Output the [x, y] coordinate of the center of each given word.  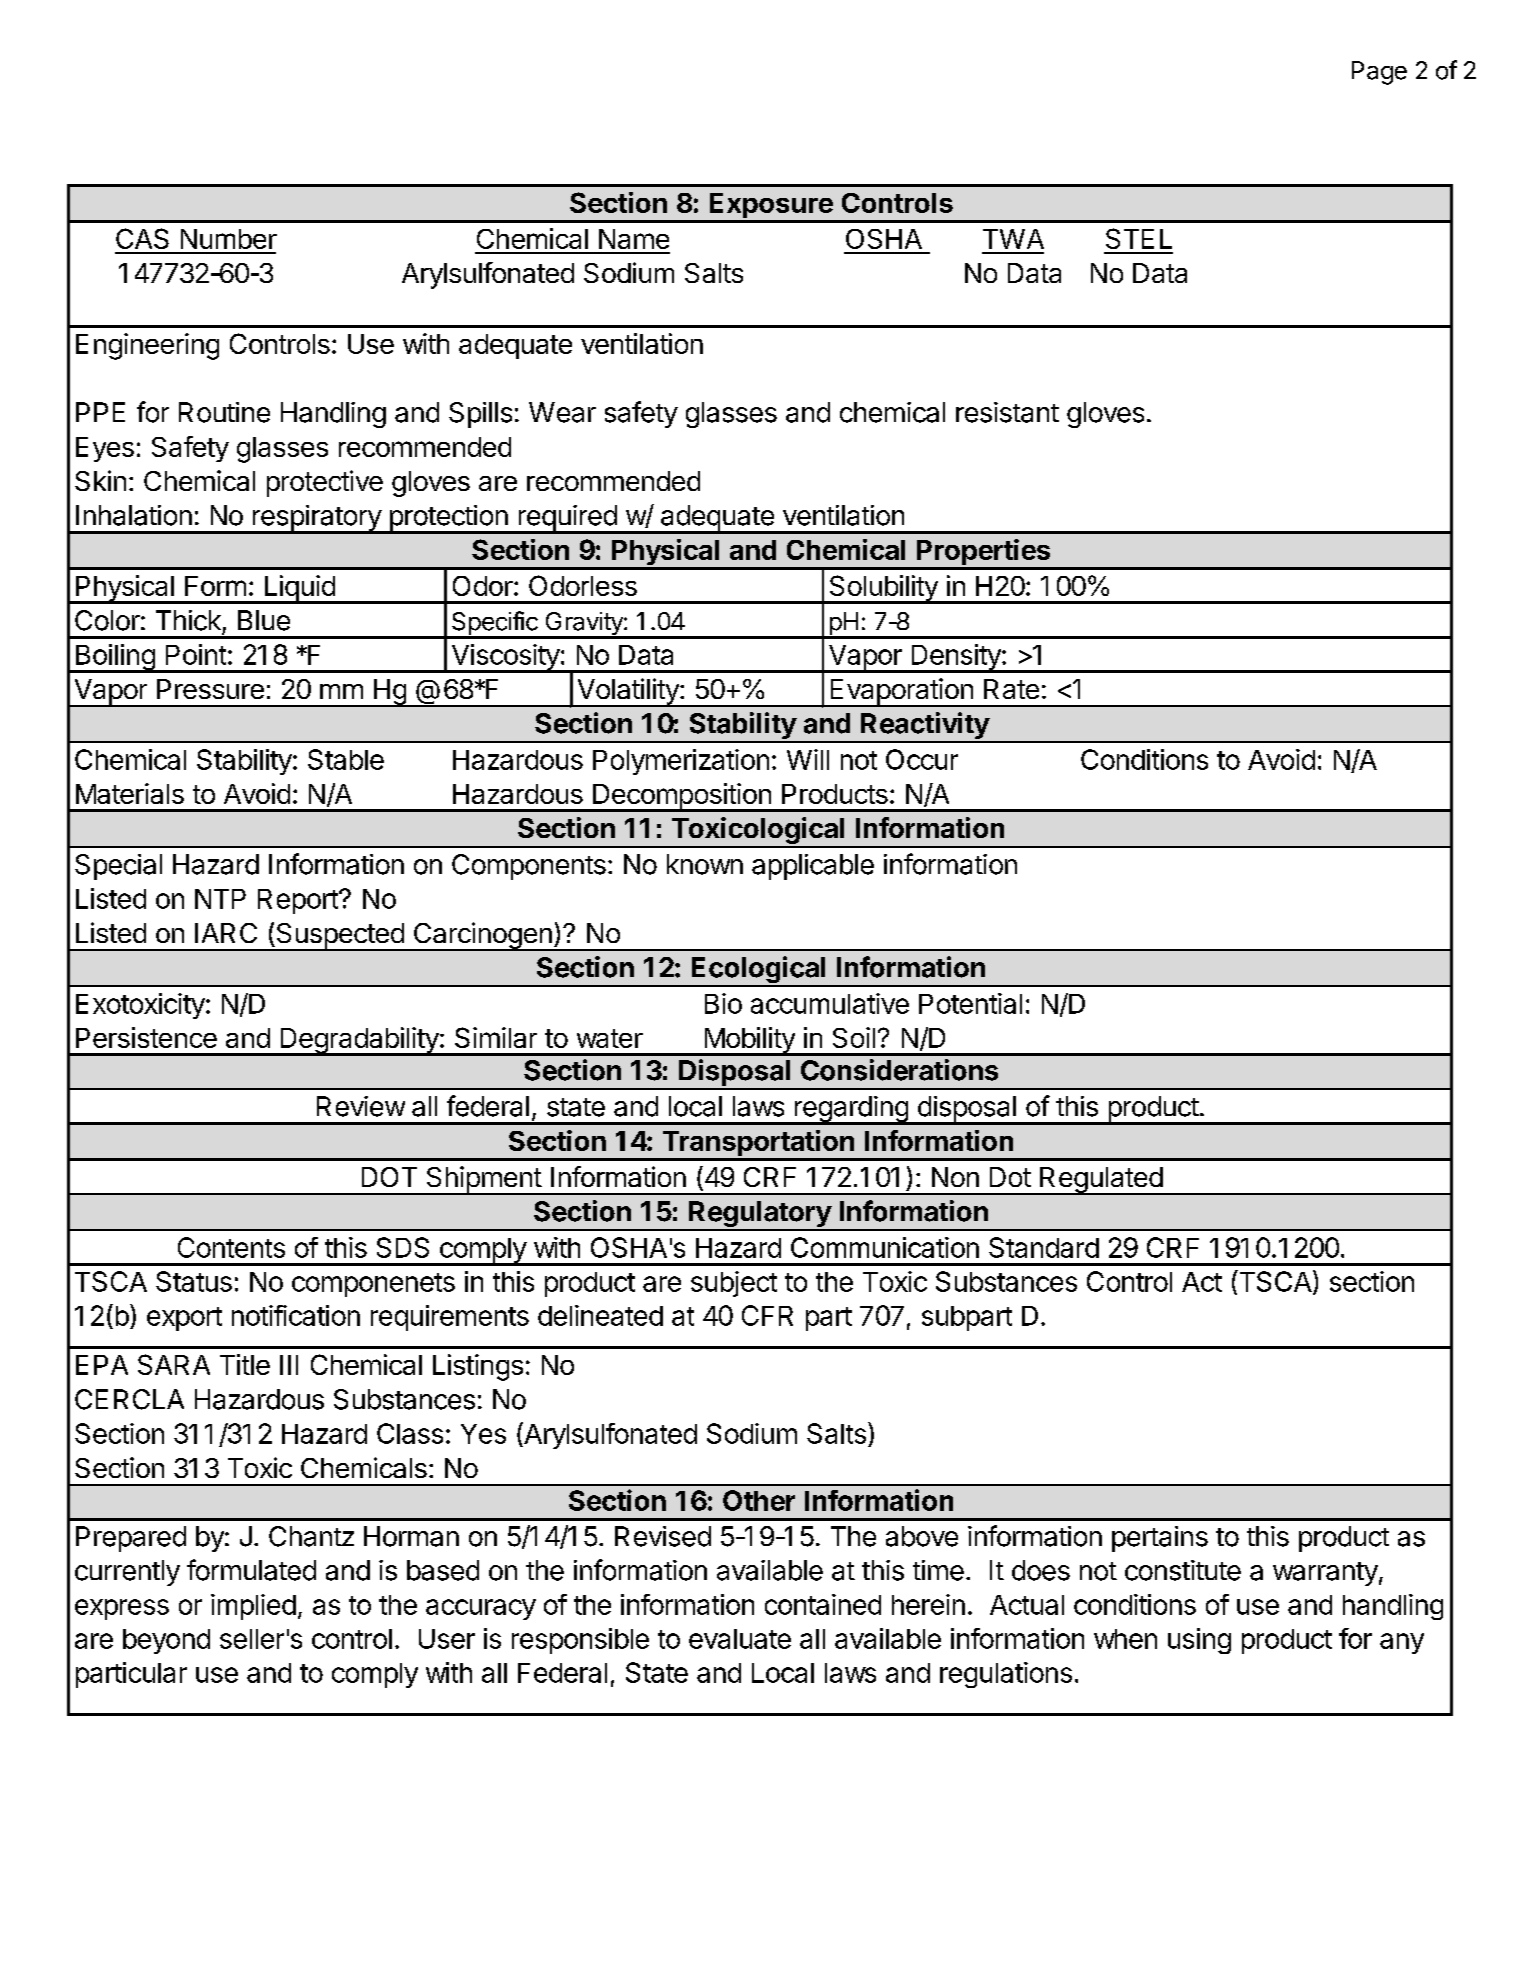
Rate [1011, 689]
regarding [851, 1110]
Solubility [883, 589]
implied [253, 1607]
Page [1379, 73]
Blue [264, 620]
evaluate [740, 1639]
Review [361, 1106]
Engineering [147, 346]
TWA [1013, 239]
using [1199, 1641]
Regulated [1101, 1181]
